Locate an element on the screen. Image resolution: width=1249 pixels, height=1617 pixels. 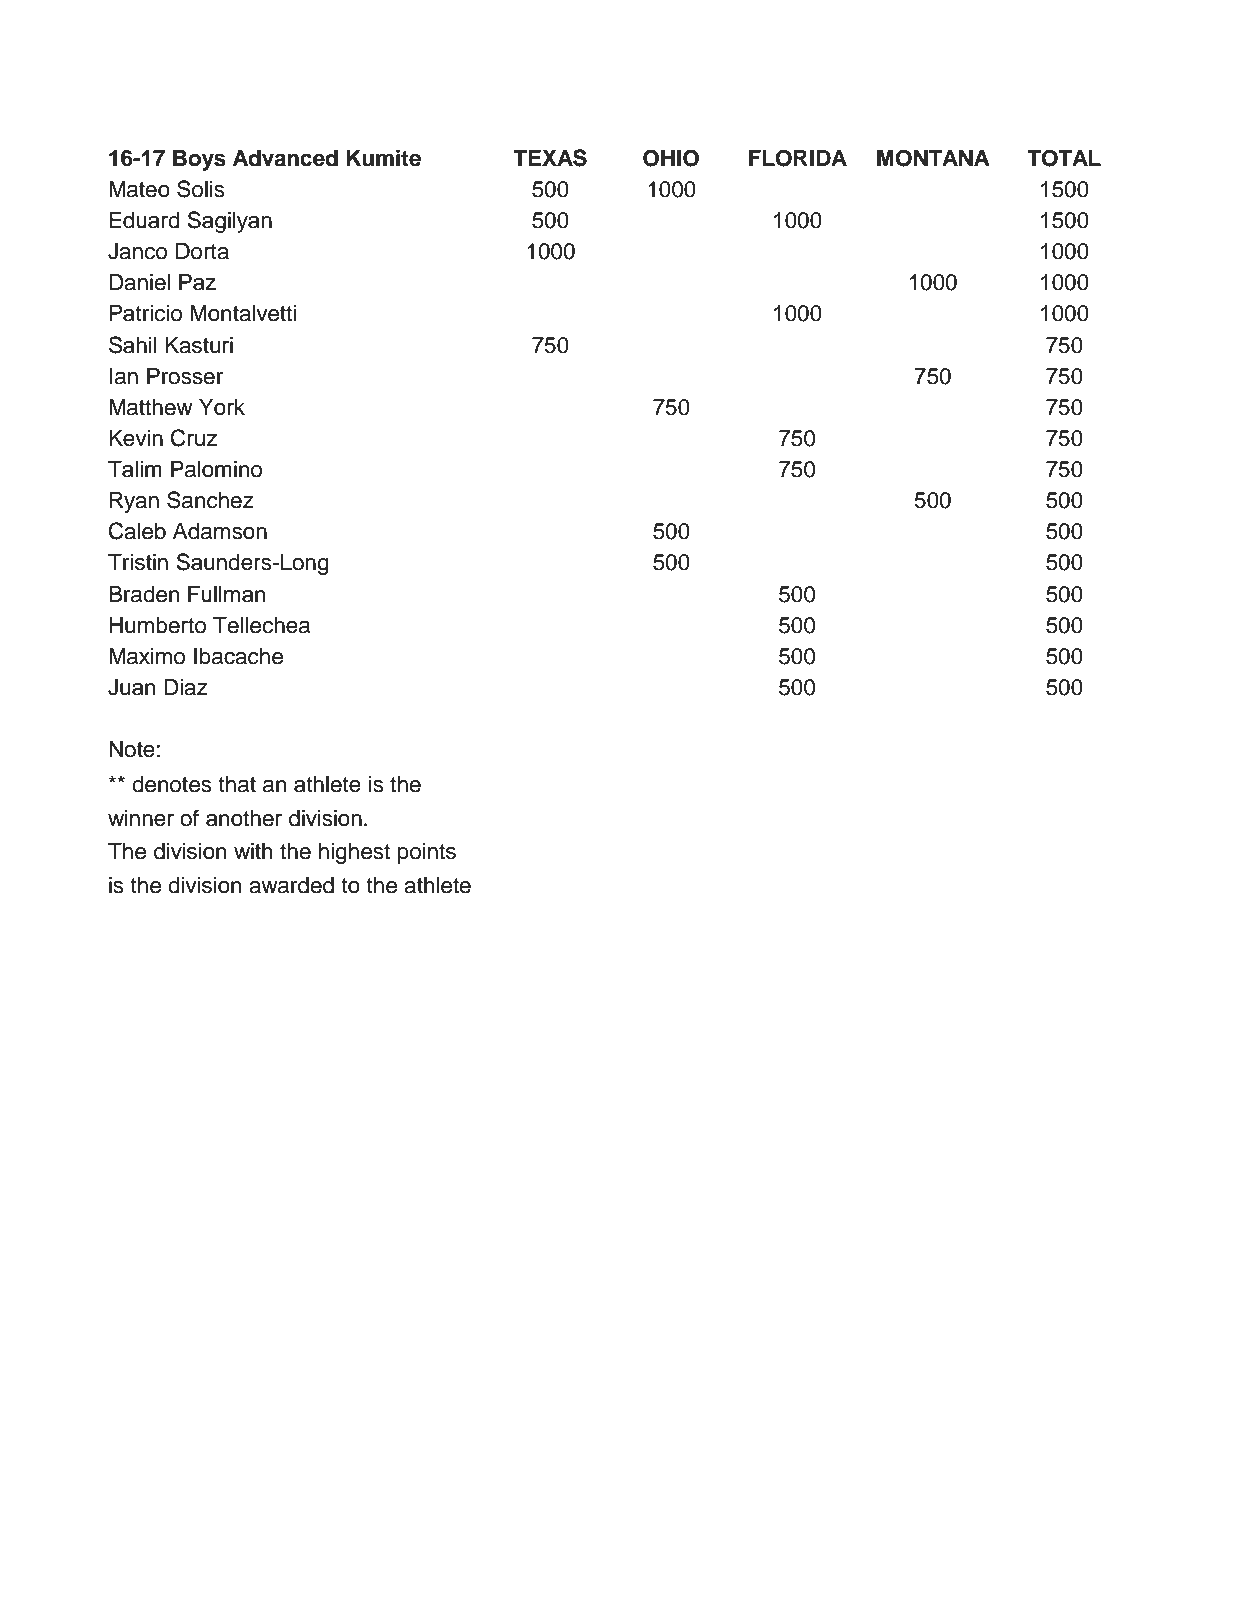
points is located at coordinates (427, 853).
